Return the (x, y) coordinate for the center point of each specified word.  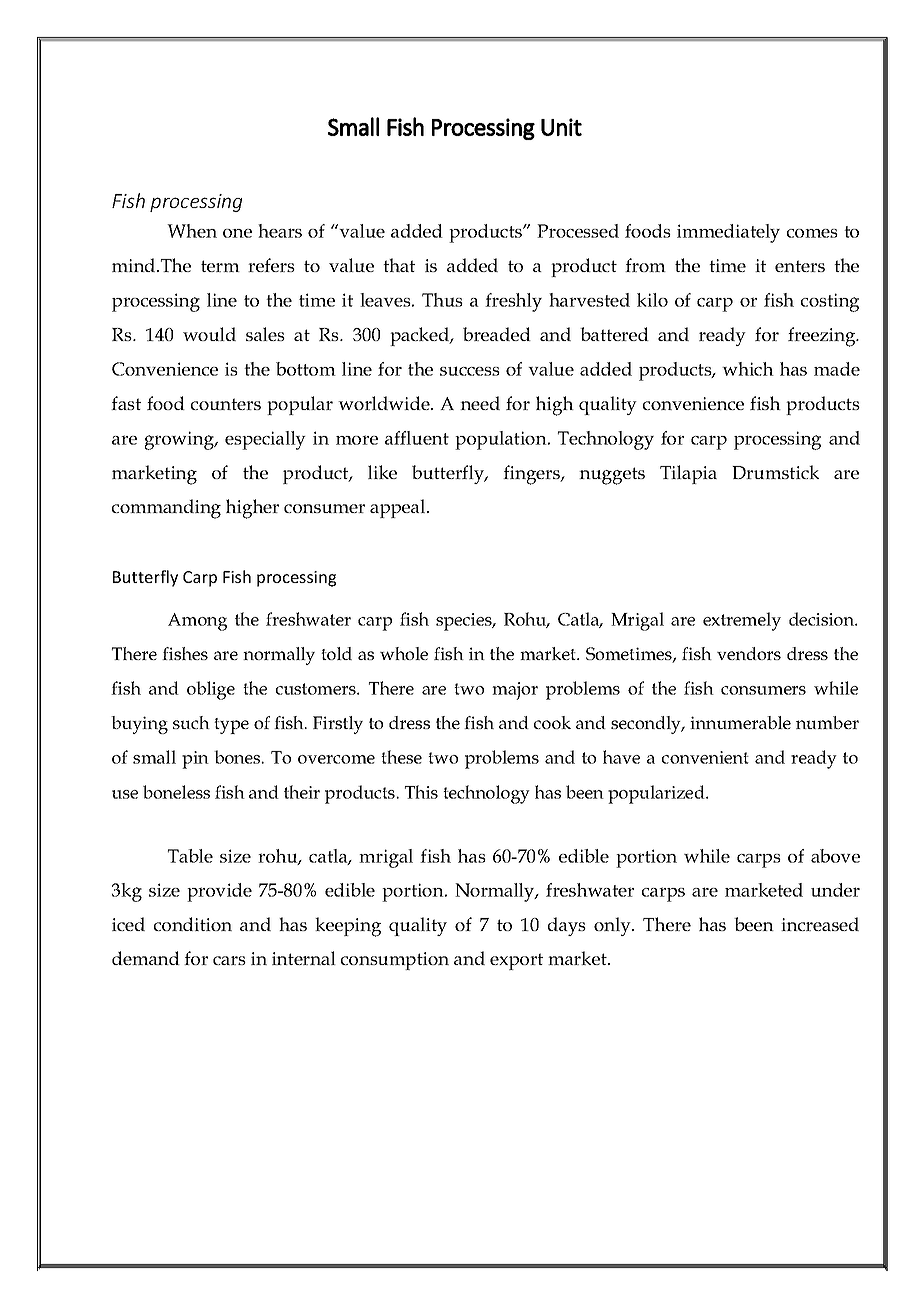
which (748, 369)
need (480, 403)
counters (226, 404)
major (515, 691)
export (516, 961)
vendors (749, 653)
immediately (728, 233)
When (192, 231)
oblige (211, 690)
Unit (561, 127)
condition (193, 924)
